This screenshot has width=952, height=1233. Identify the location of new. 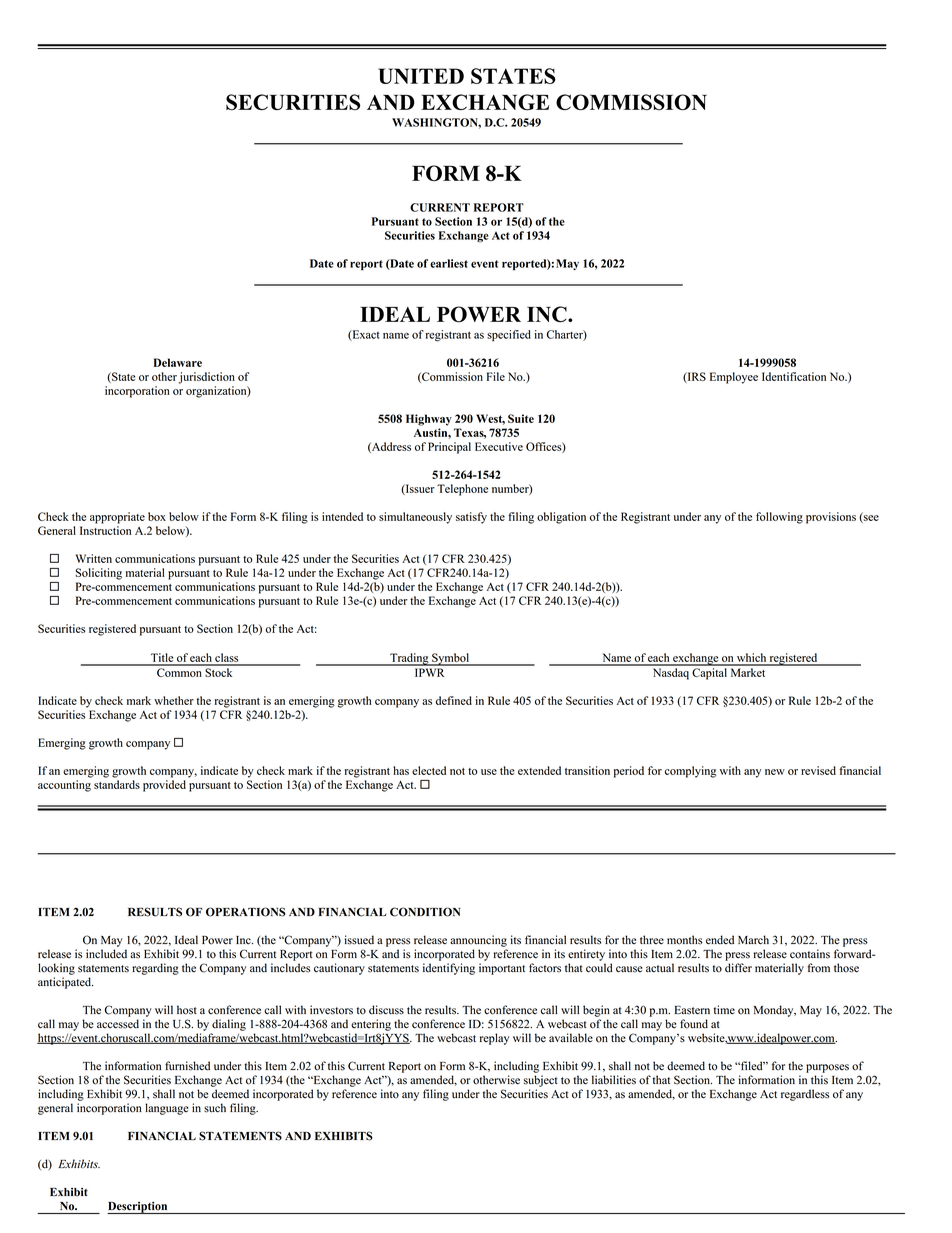
(775, 772).
